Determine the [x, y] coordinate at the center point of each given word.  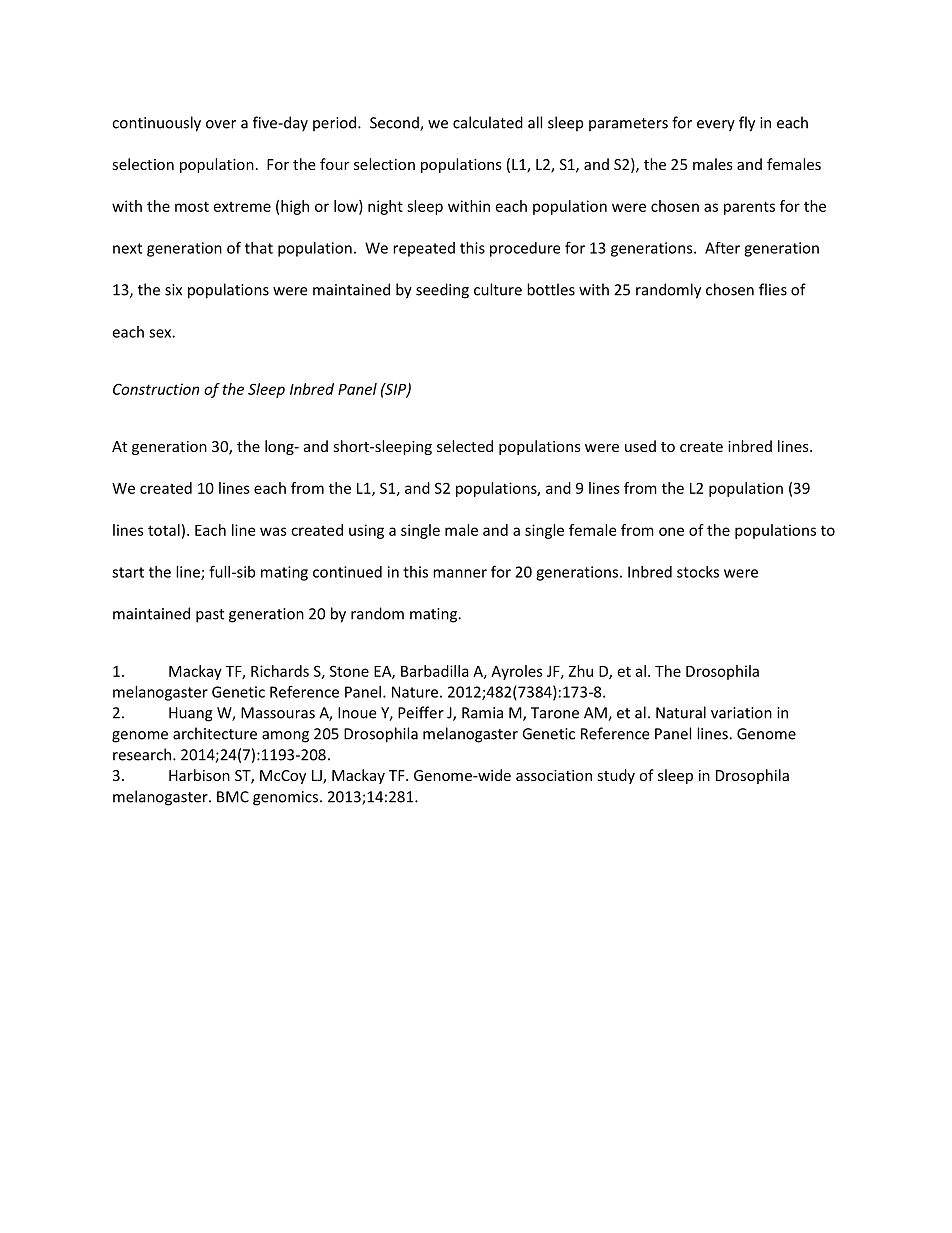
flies [773, 289]
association [554, 775]
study [616, 776]
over [221, 124]
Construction [156, 389]
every [716, 126]
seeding [442, 291]
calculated [488, 122]
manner [460, 573]
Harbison [199, 775]
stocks [698, 572]
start [128, 572]
